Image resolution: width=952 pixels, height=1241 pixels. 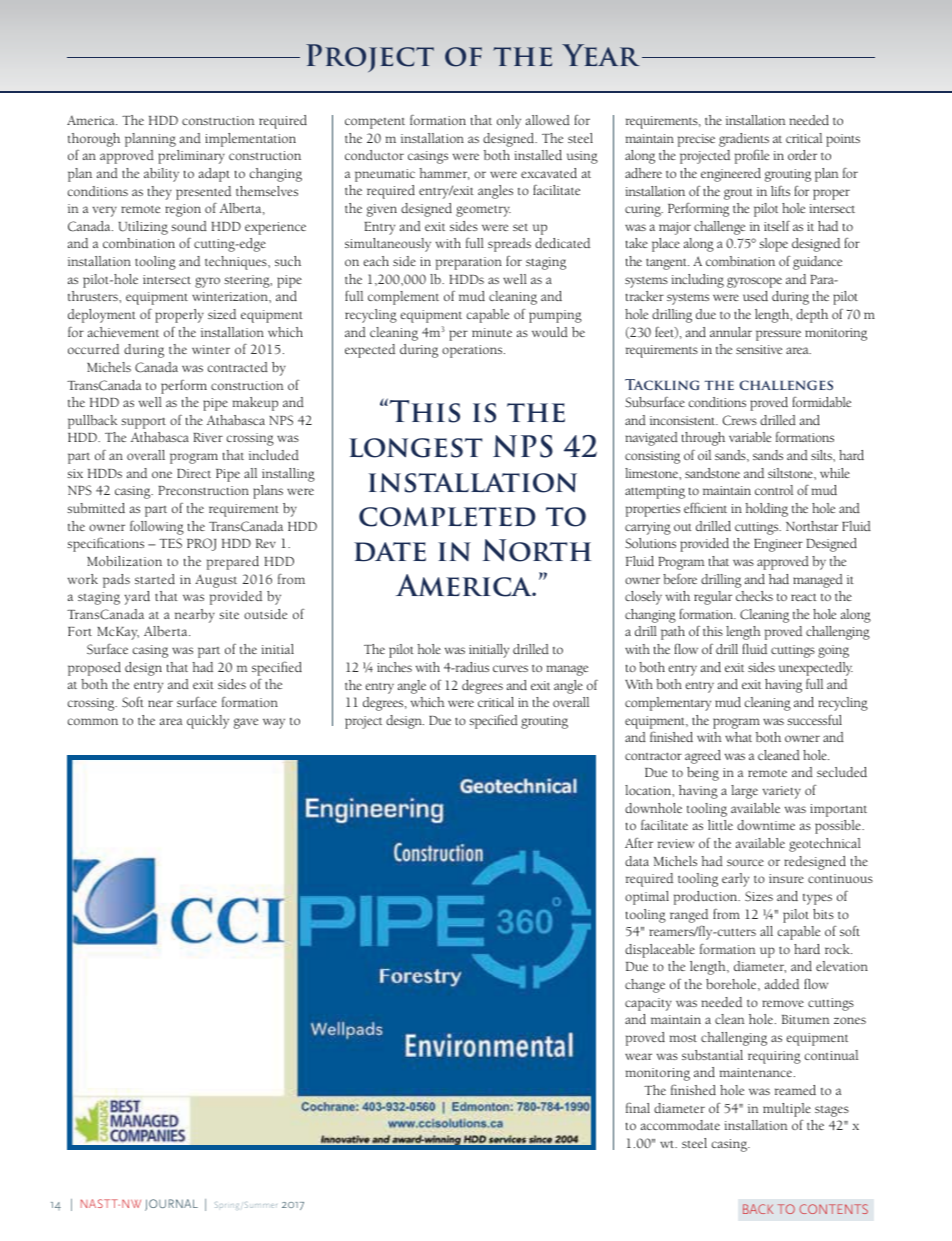 I want to click on curves, so click(x=510, y=668).
